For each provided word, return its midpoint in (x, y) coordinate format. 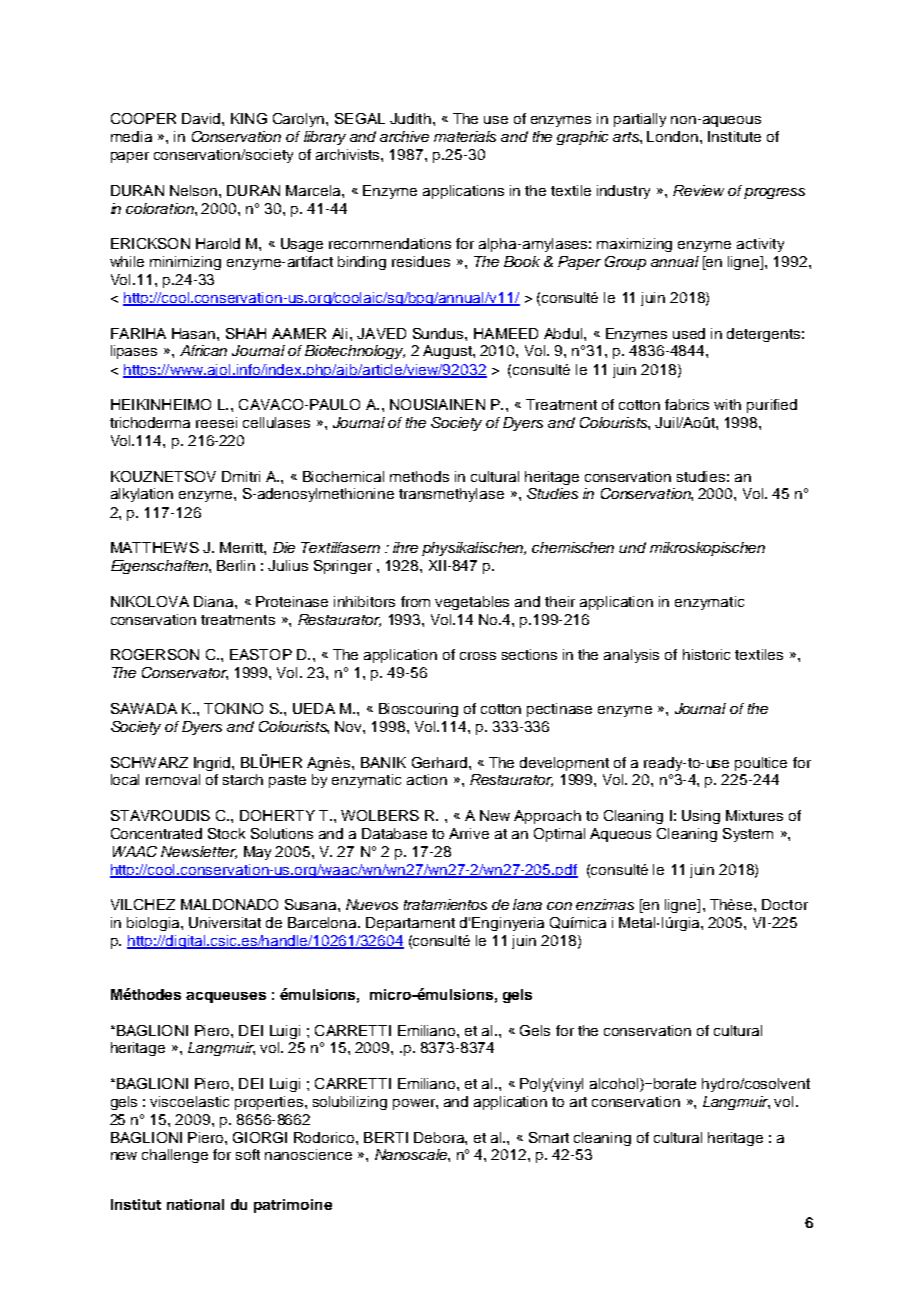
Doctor (785, 904)
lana (527, 904)
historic (706, 654)
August (448, 352)
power (415, 1104)
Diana (215, 601)
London (672, 136)
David (202, 118)
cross (478, 656)
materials (465, 136)
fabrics (687, 404)
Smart (549, 1137)
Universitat (225, 922)
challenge (175, 1156)
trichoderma (150, 422)
